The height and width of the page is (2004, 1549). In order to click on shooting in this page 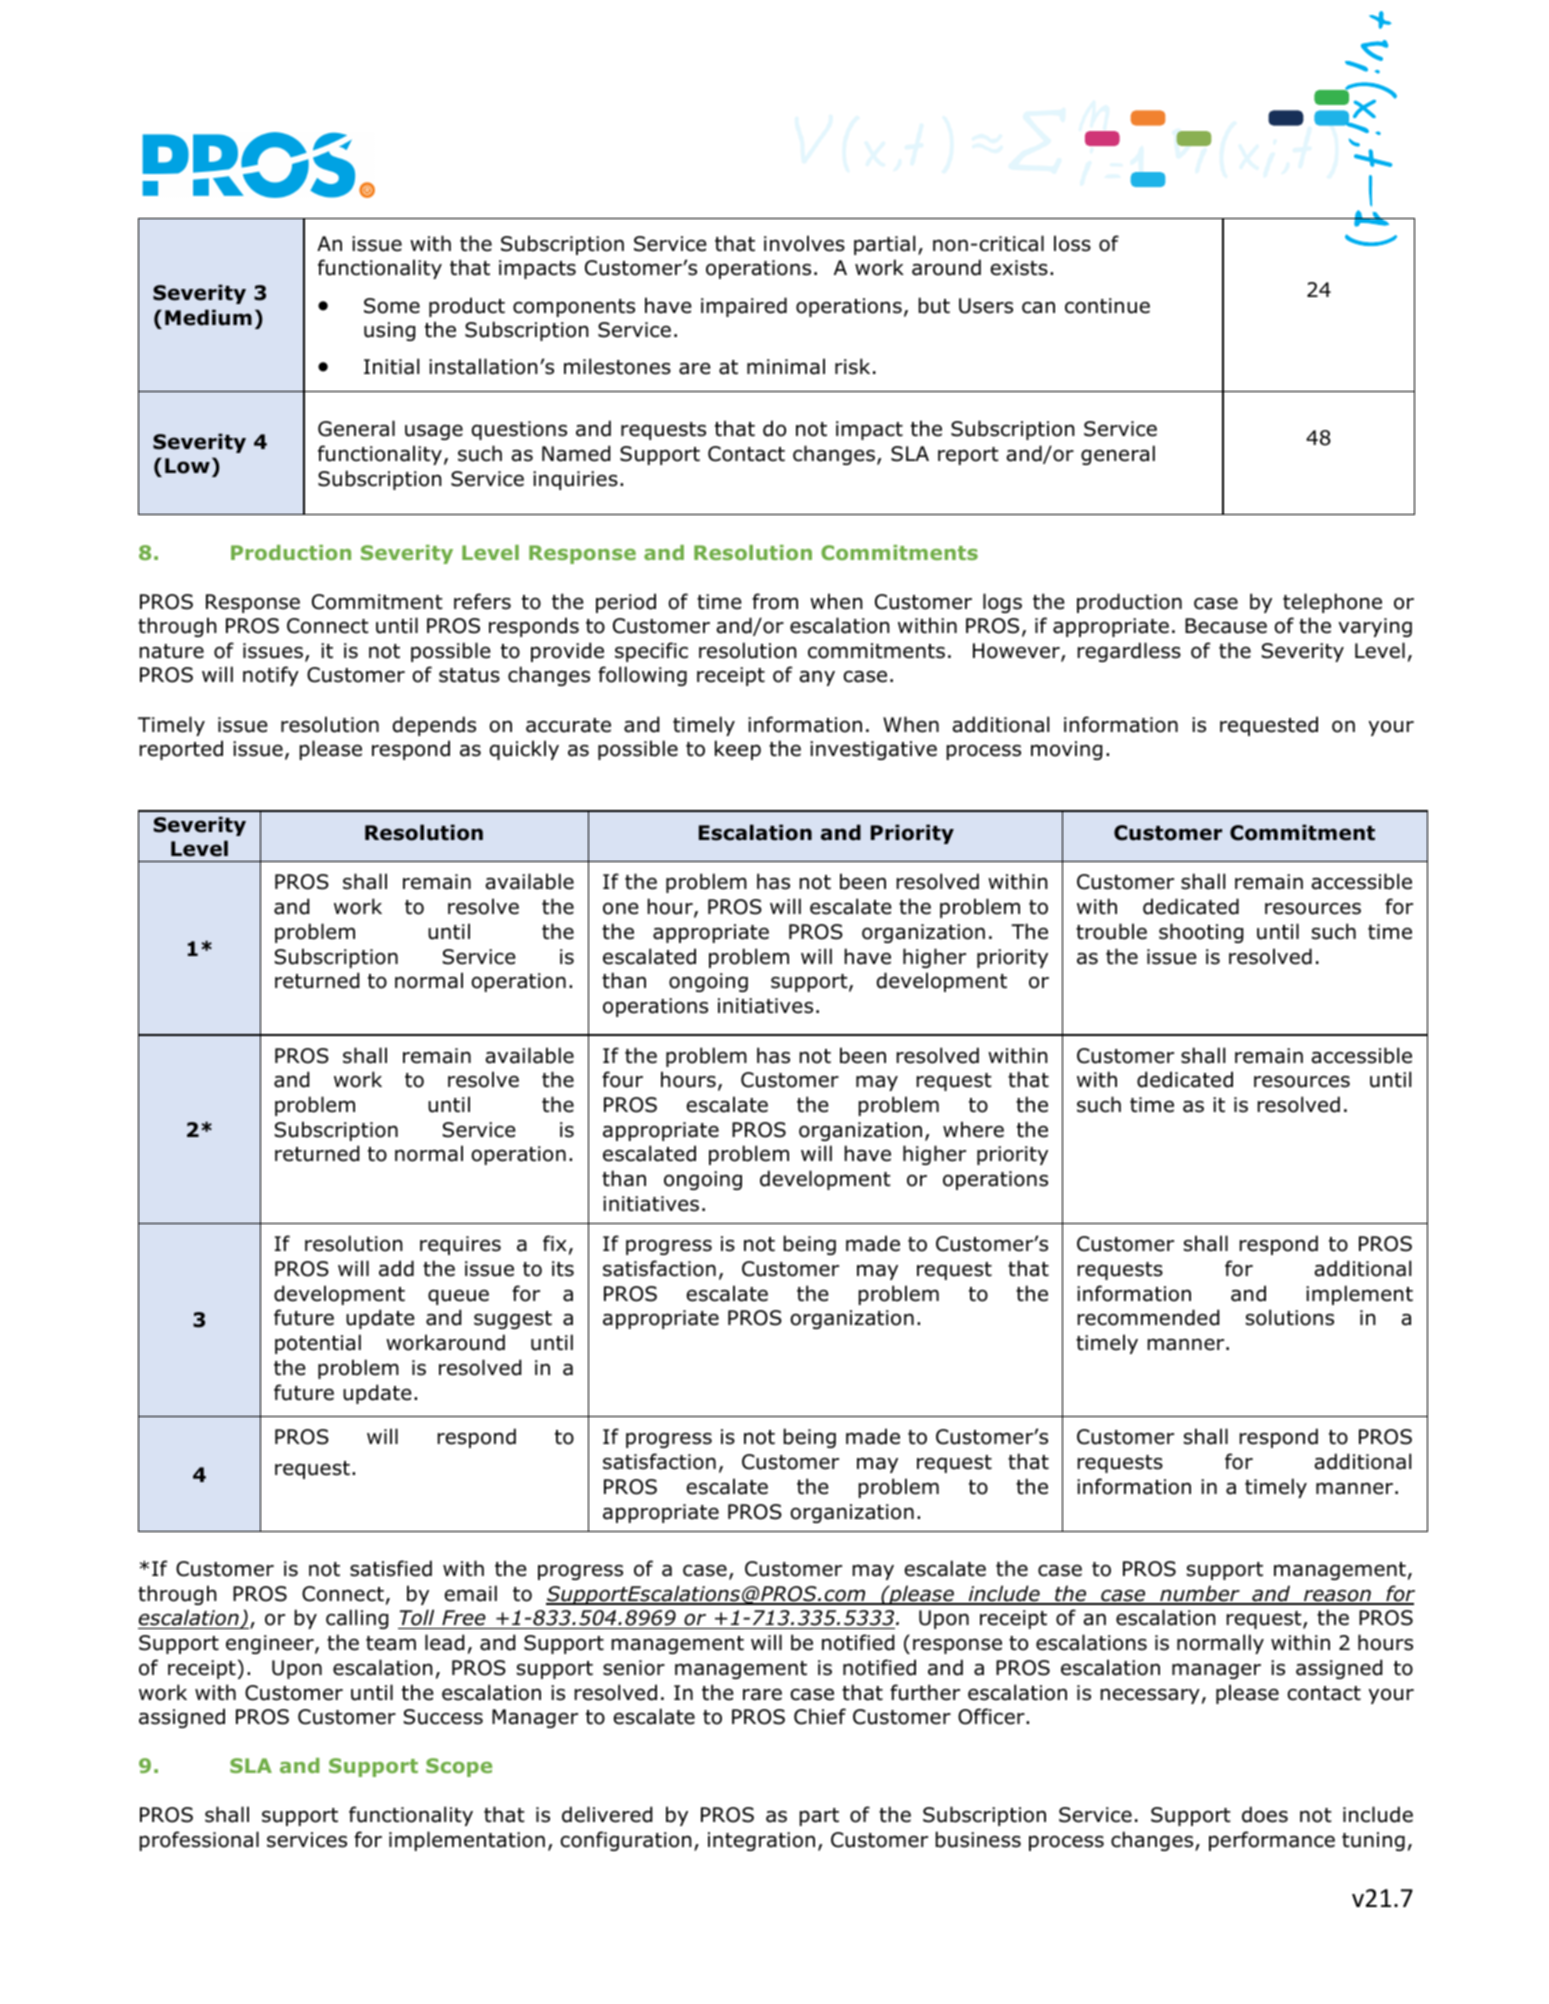, I will do `click(1201, 933)`.
